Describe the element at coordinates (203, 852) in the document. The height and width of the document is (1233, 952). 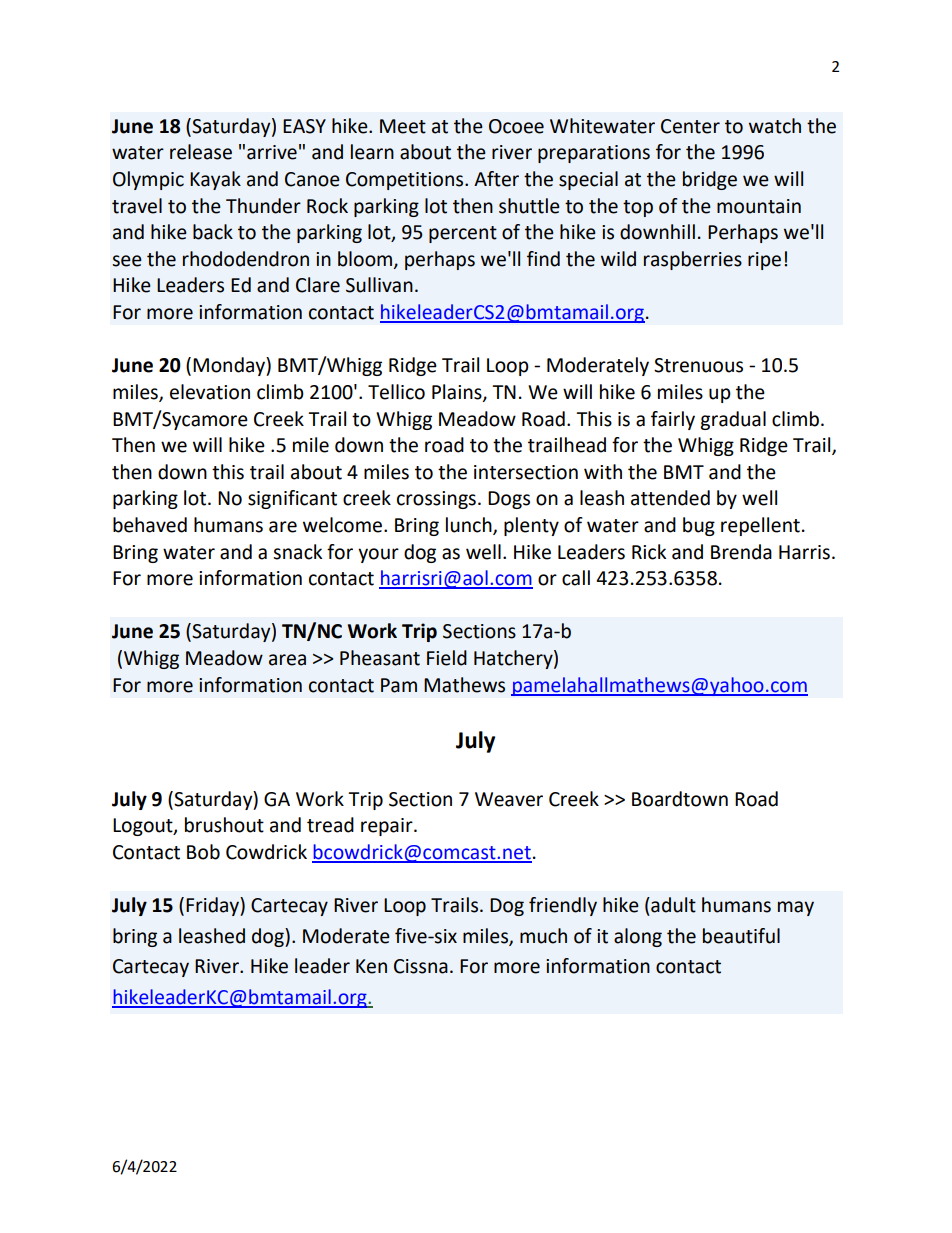
I see `Bob` at that location.
